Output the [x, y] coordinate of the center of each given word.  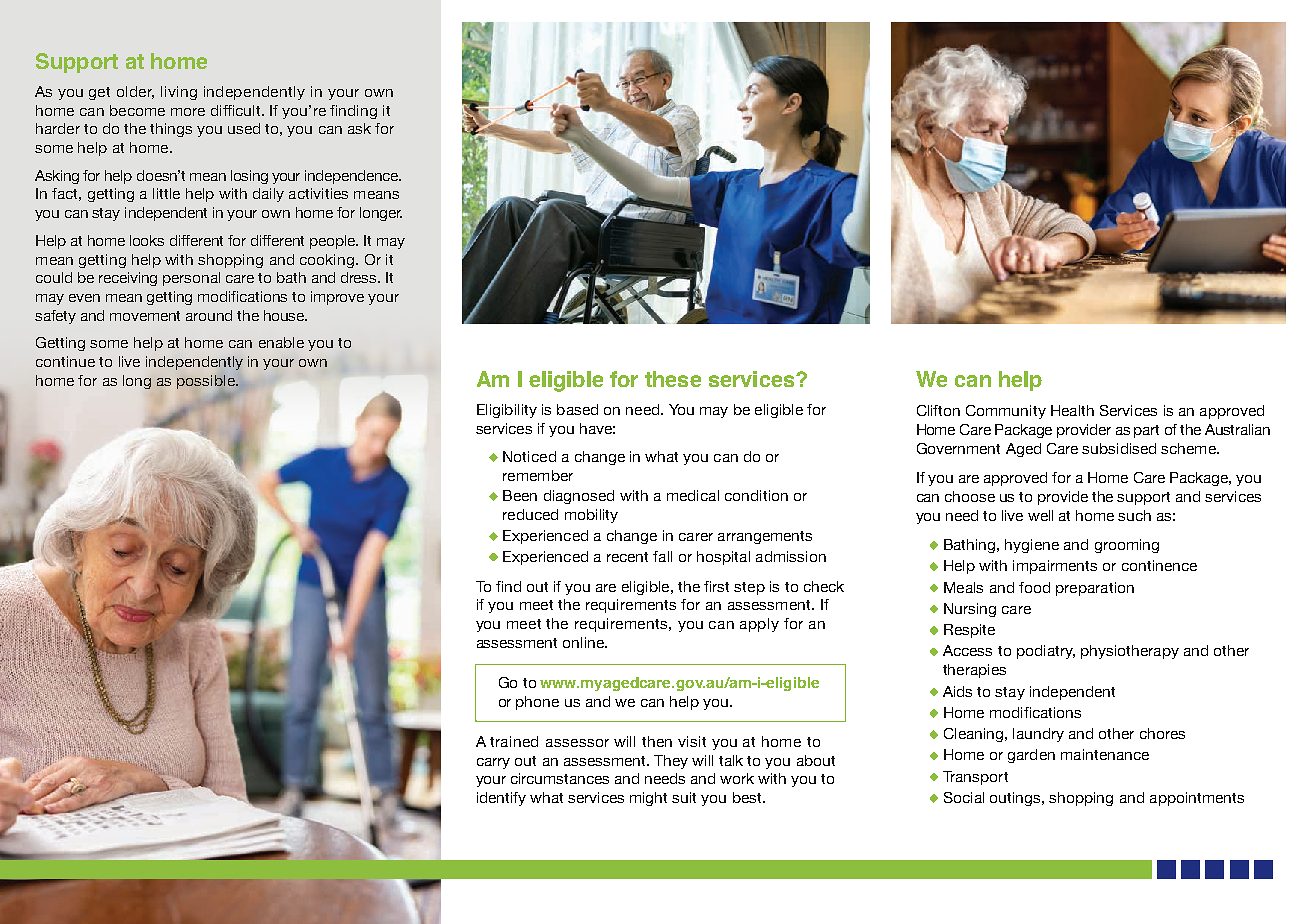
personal [191, 279]
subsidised [1119, 448]
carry [493, 763]
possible [207, 382]
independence [353, 177]
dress [360, 277]
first [716, 586]
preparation [1095, 589]
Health [1072, 410]
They [671, 762]
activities [318, 193]
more [188, 112]
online [584, 642]
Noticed [529, 456]
